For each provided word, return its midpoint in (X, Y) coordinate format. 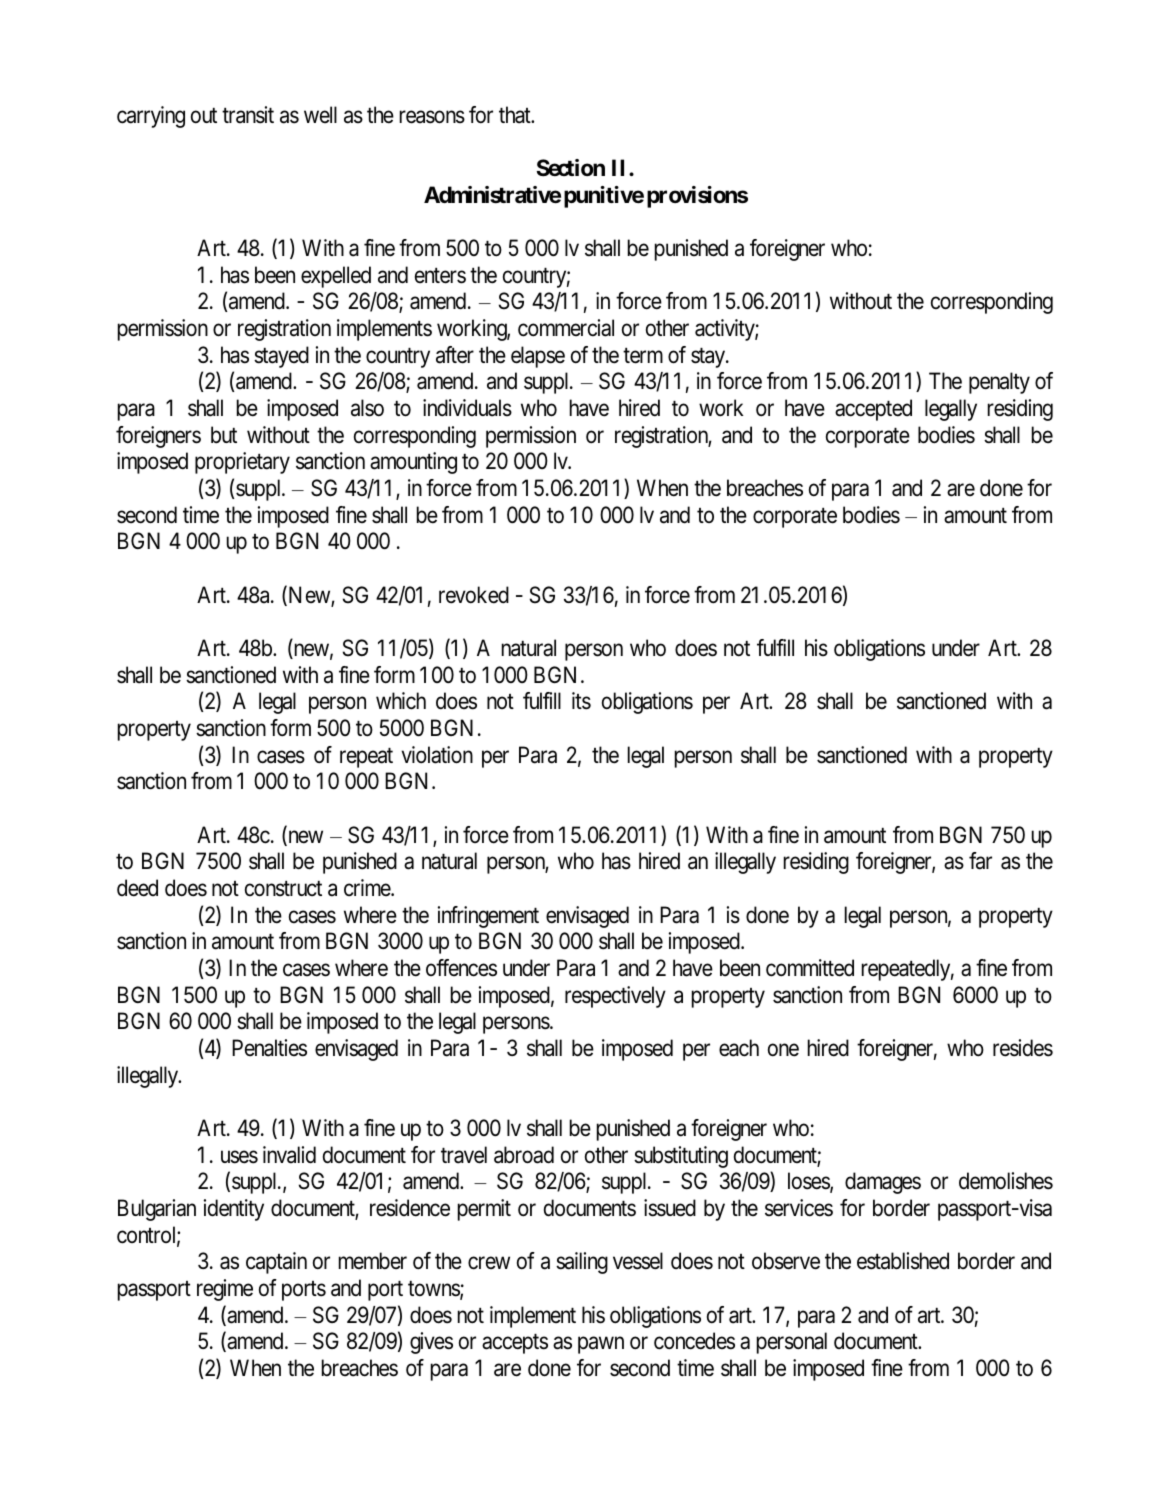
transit (248, 115)
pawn (601, 1345)
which (401, 701)
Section (571, 168)
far (980, 861)
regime (225, 1290)
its (581, 701)
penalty (999, 383)
